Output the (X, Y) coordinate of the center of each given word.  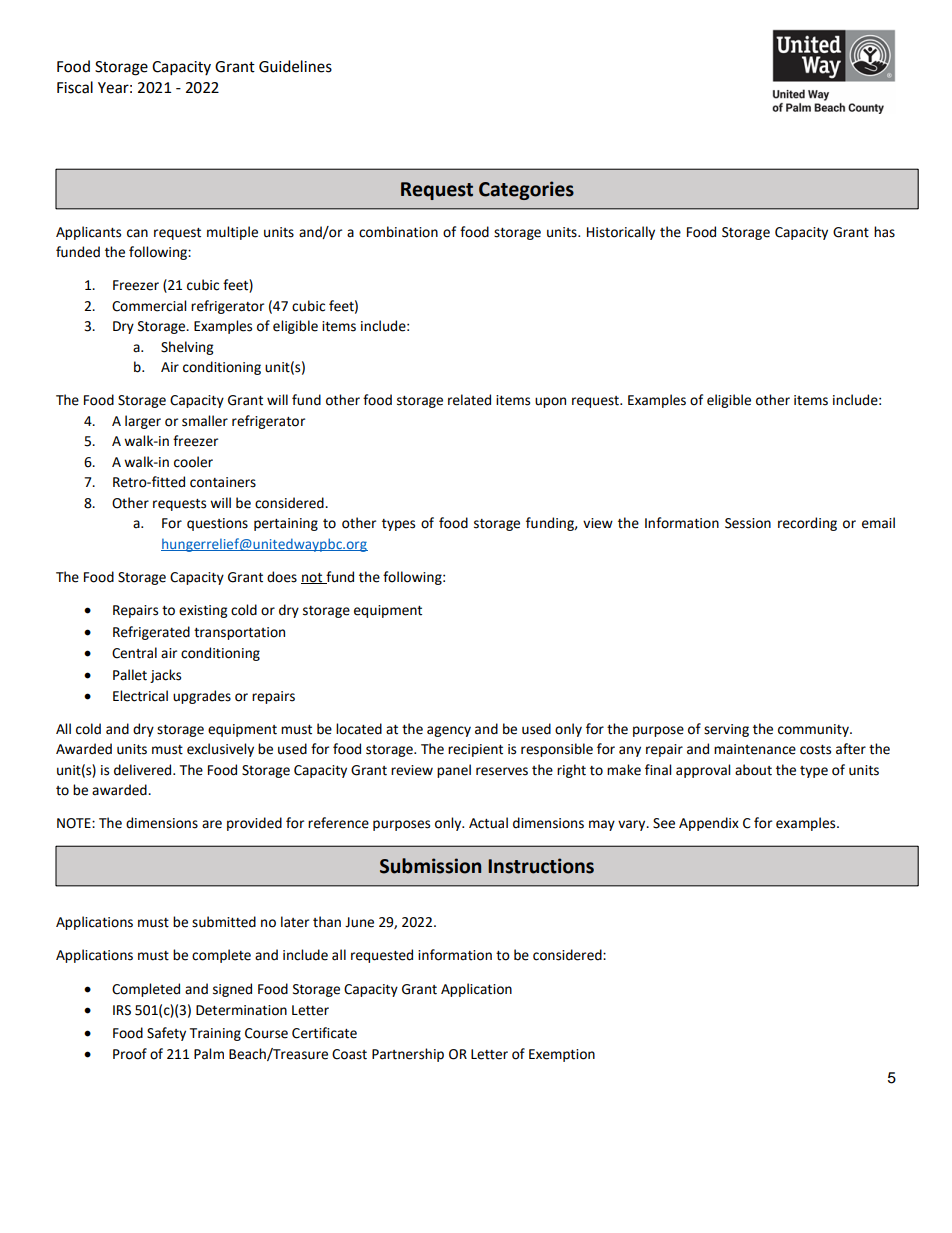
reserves (502, 771)
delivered (144, 770)
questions (217, 524)
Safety (166, 1034)
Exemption (562, 1055)
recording (807, 524)
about (753, 770)
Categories (526, 190)
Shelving (187, 348)
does (282, 577)
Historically (621, 233)
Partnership (408, 1055)
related (469, 400)
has (884, 232)
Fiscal (75, 87)
